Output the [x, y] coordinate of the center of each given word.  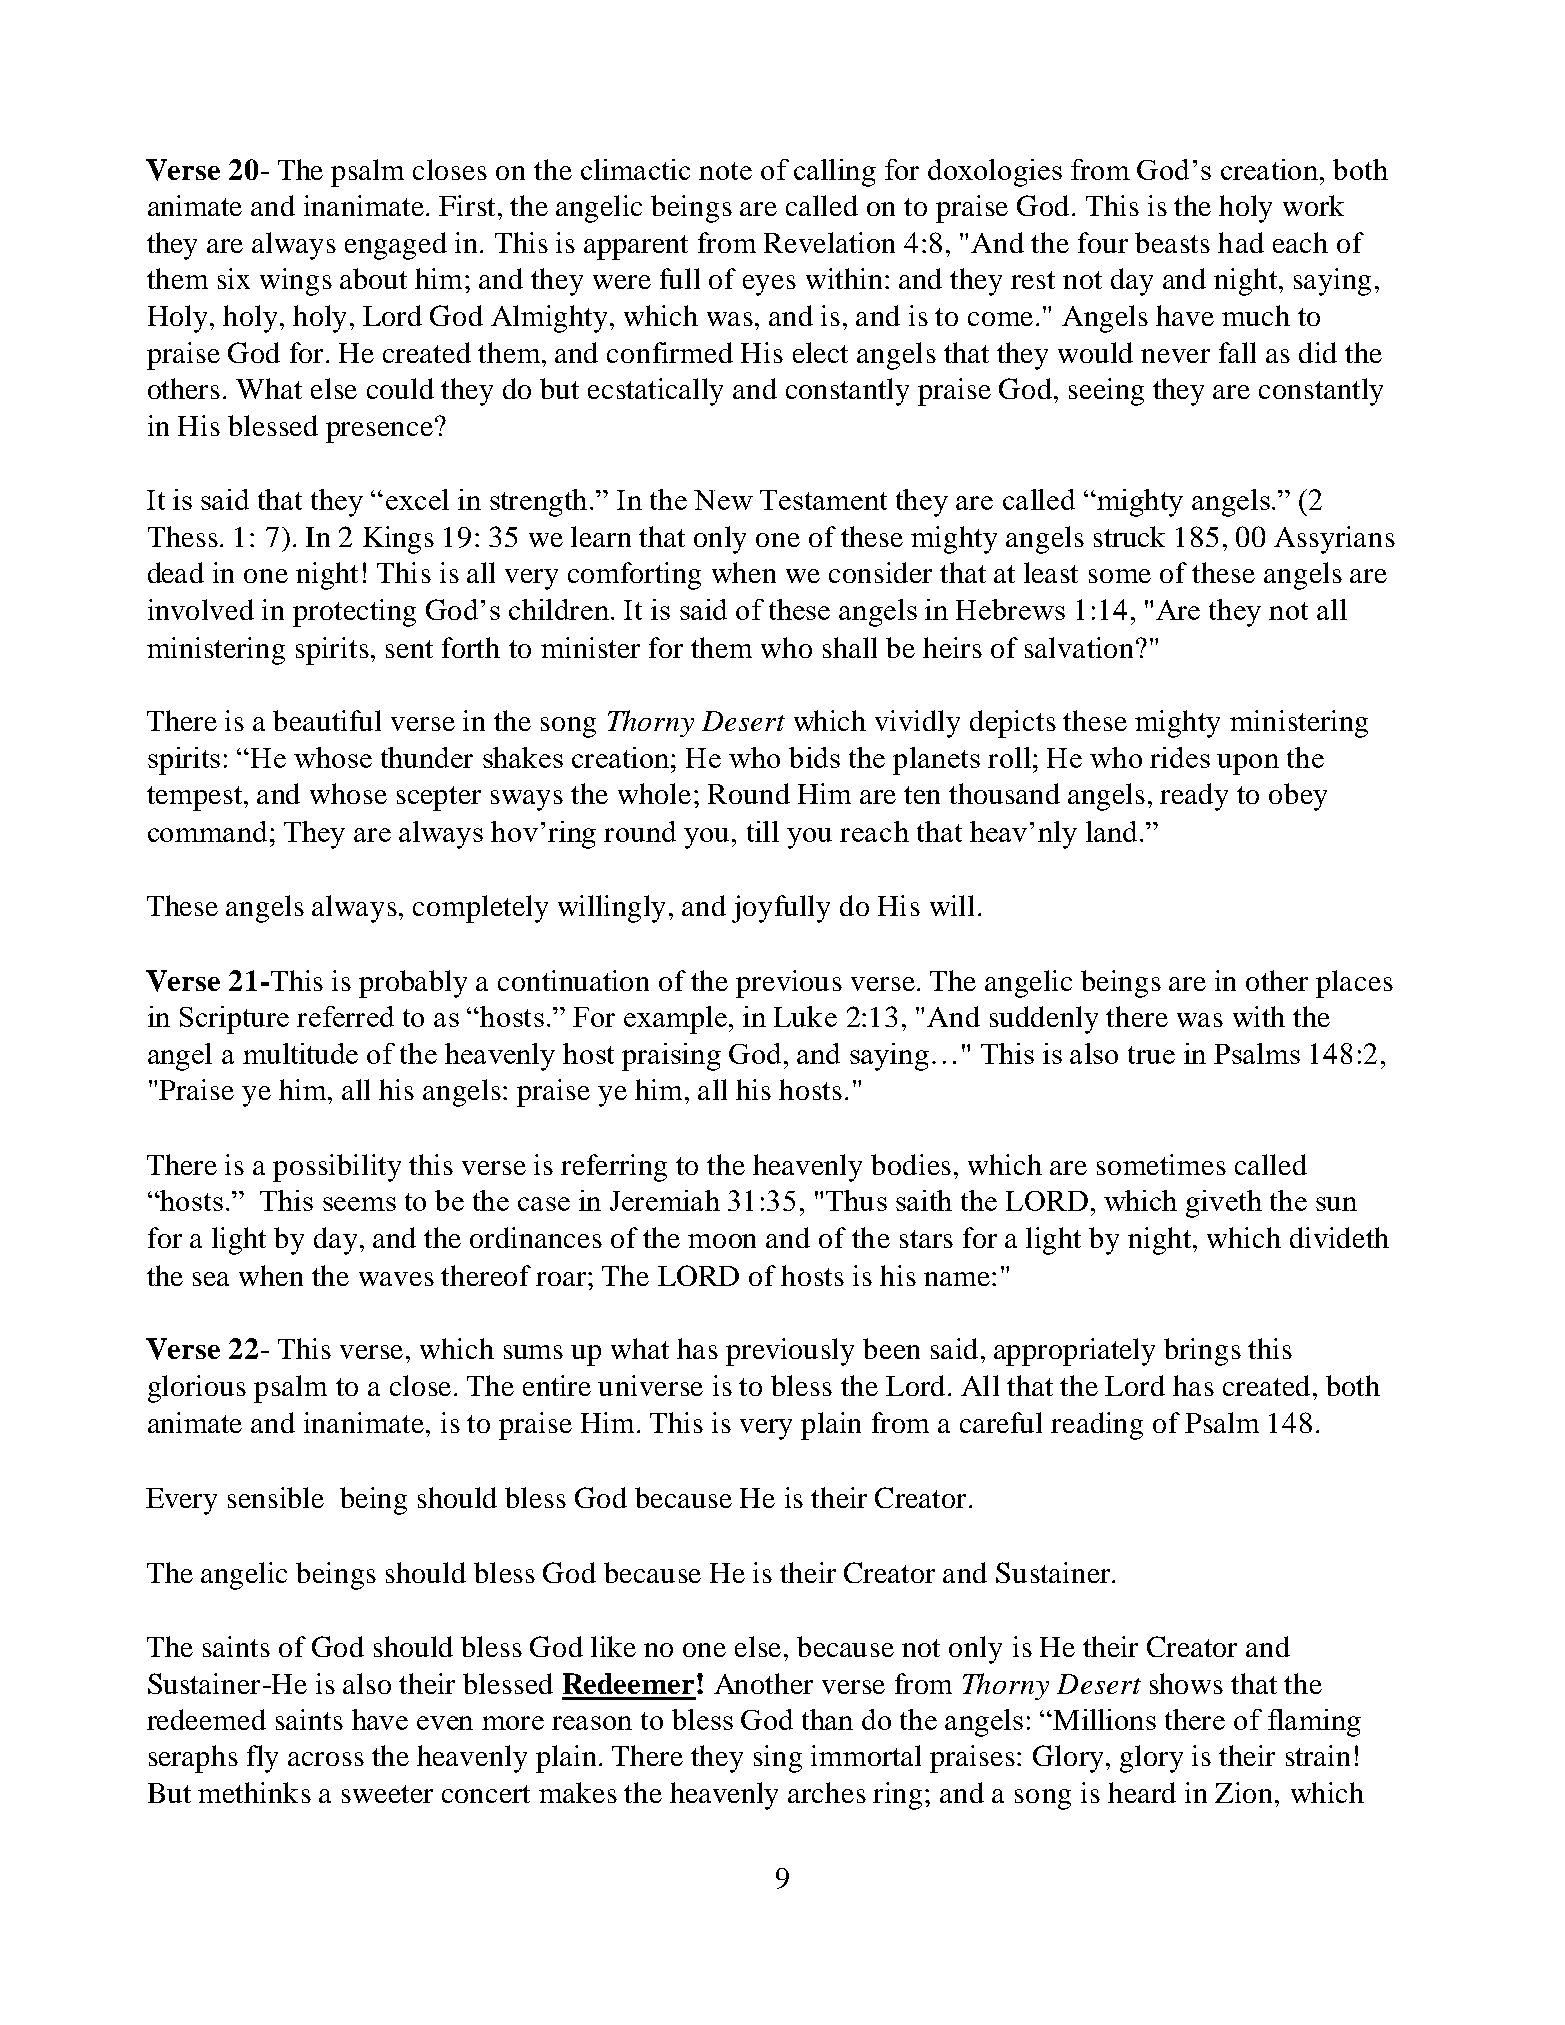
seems [359, 1204]
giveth [1224, 1204]
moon [722, 1241]
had [1241, 242]
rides [1180, 757]
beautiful [327, 720]
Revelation [829, 242]
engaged [396, 246]
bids [814, 757]
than [827, 1719]
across [326, 1759]
